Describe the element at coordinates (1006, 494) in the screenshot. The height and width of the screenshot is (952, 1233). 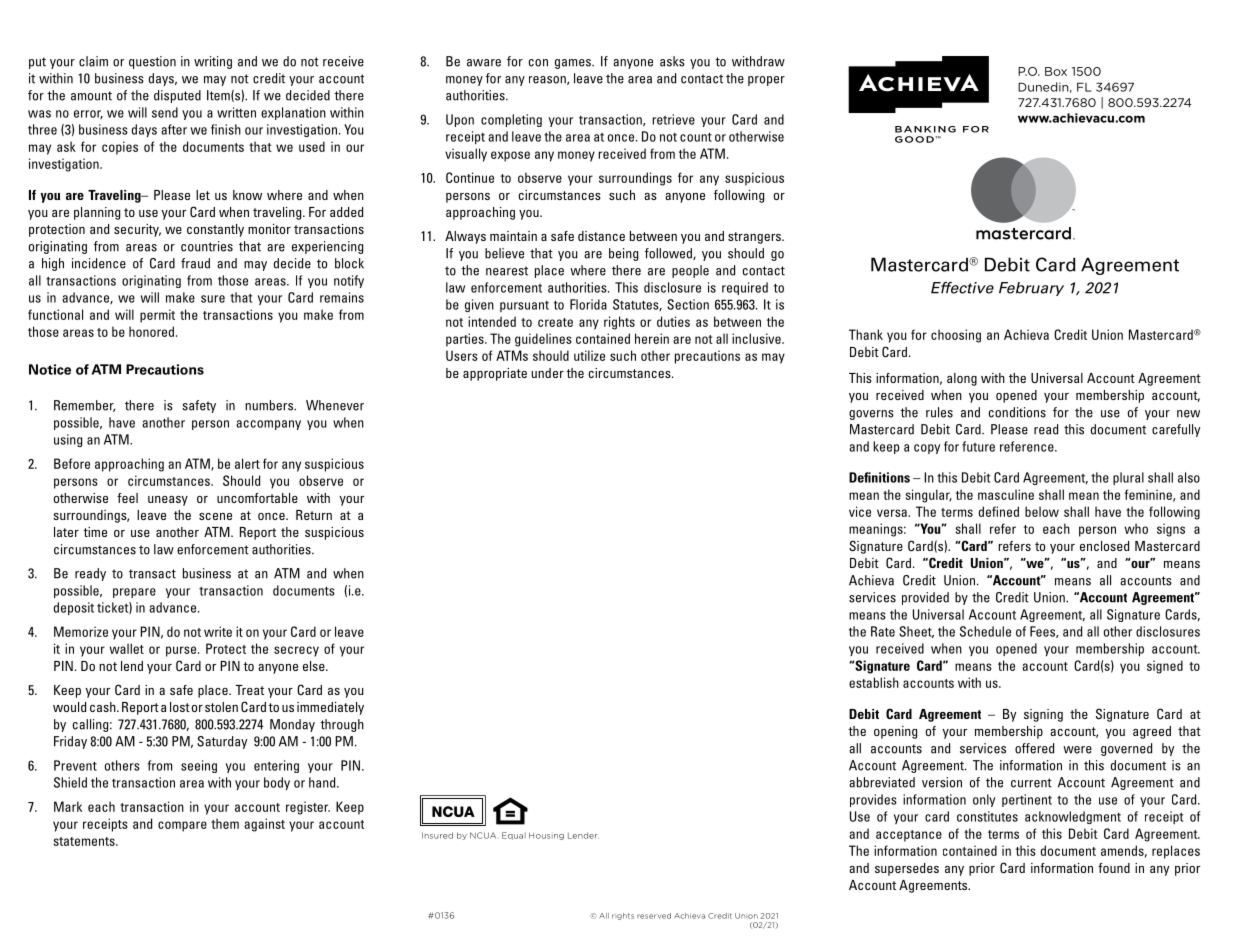
I see `masculine` at that location.
